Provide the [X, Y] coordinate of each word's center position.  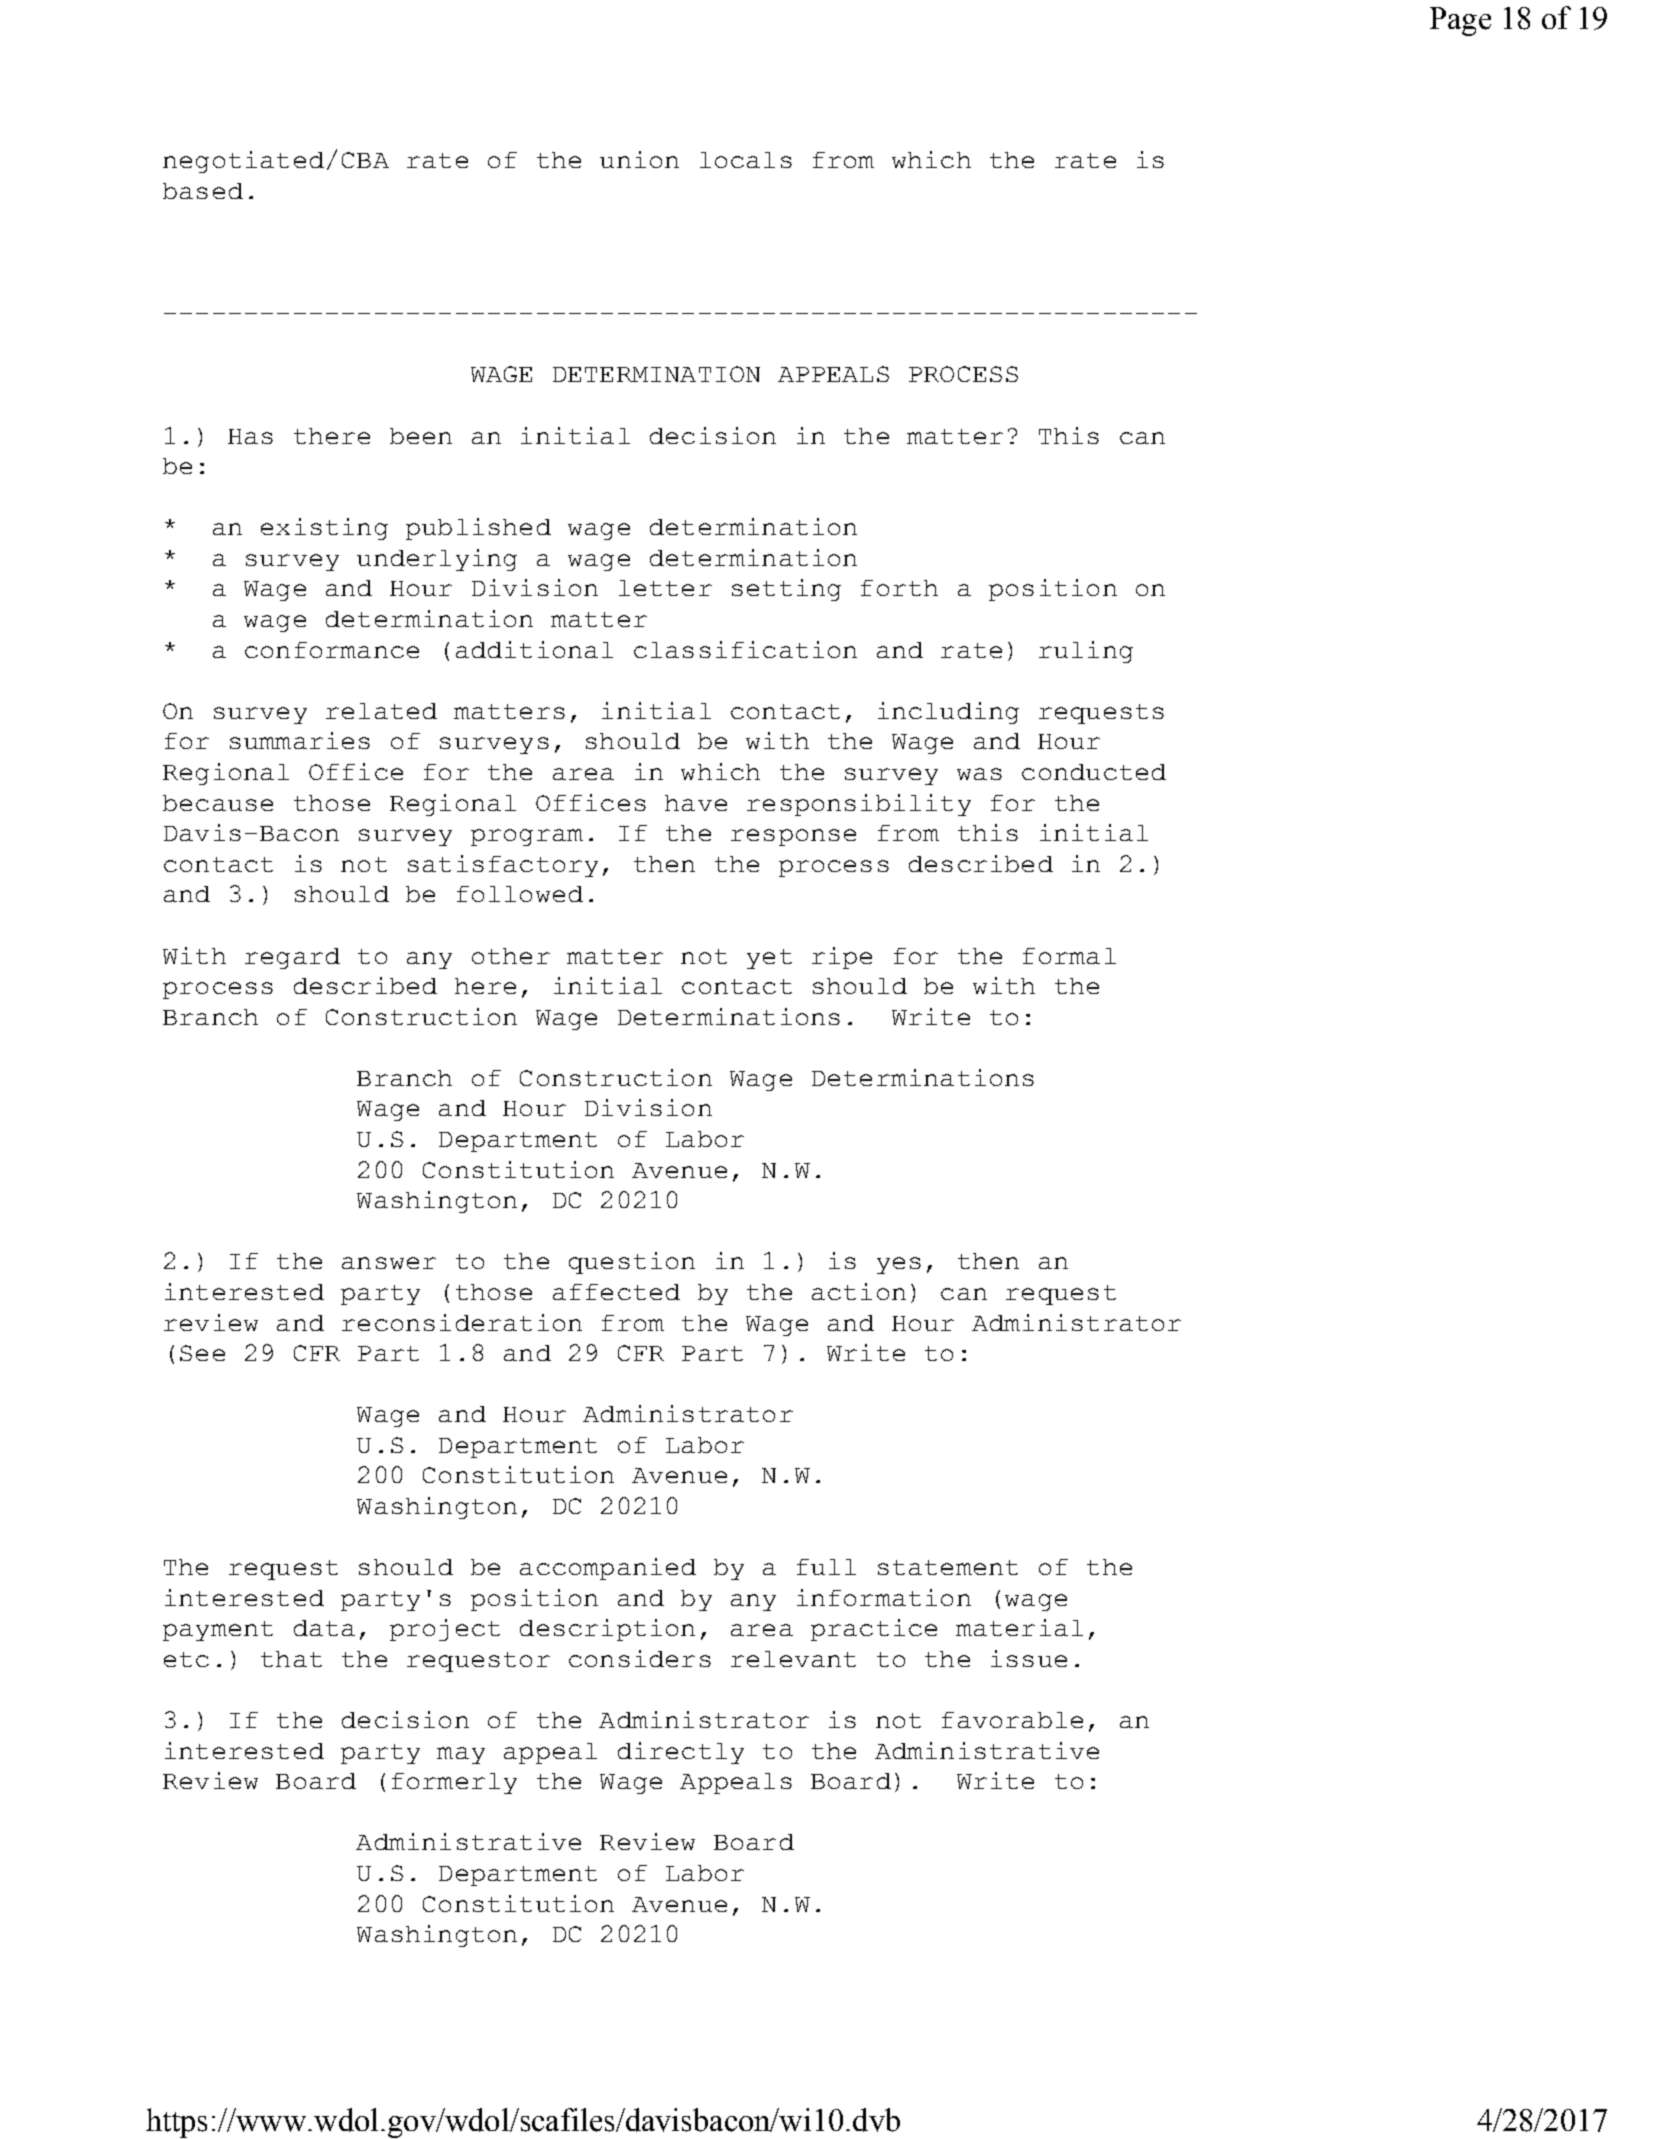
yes [899, 1265]
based [203, 191]
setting [786, 590]
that [291, 1659]
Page [1460, 21]
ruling [1086, 652]
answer [389, 1263]
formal [1069, 956]
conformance [332, 650]
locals [746, 160]
